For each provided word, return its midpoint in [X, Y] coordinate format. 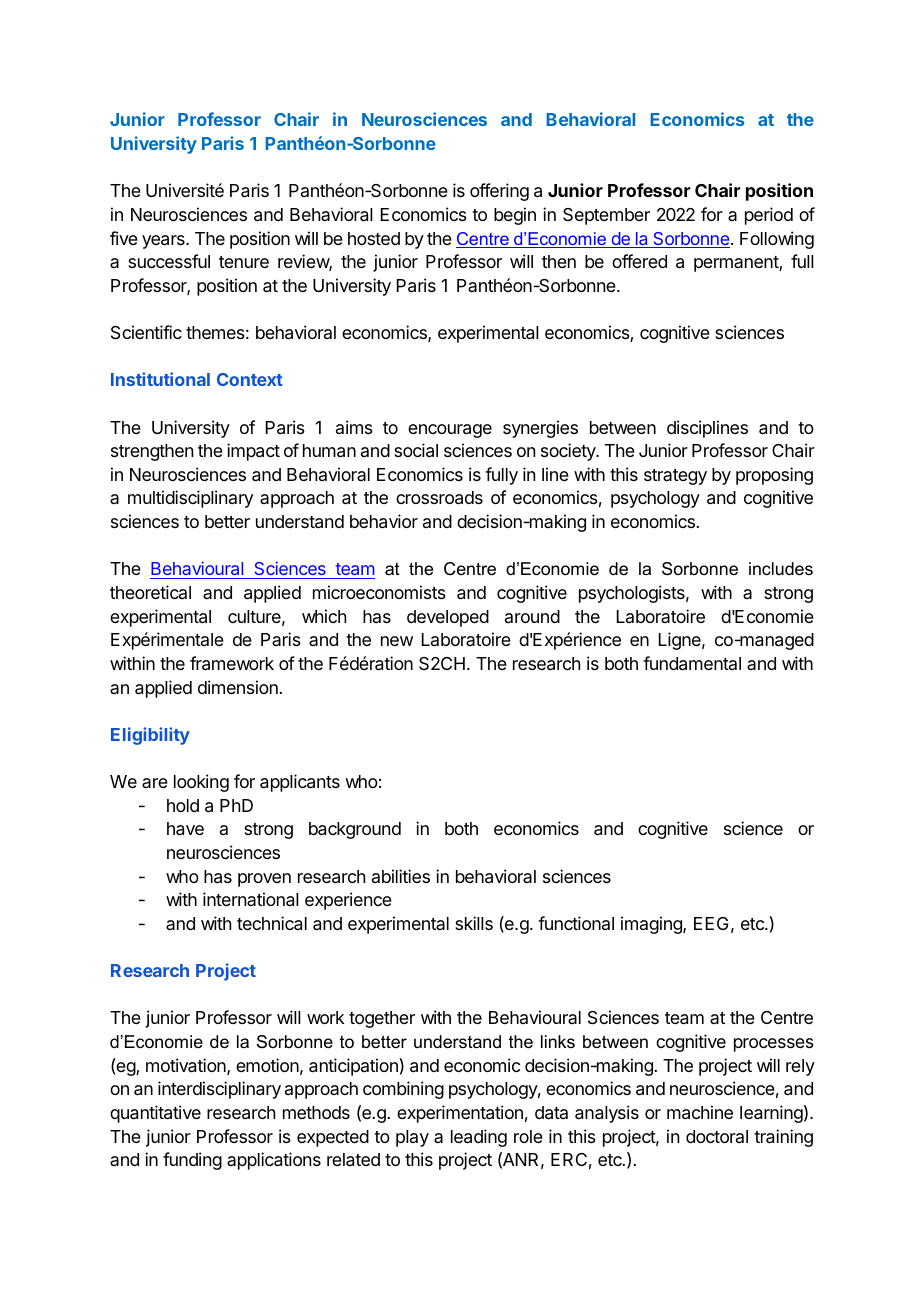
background [355, 830]
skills [474, 923]
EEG [711, 923]
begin [515, 216]
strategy [675, 477]
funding [192, 1161]
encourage [450, 431]
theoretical [150, 592]
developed [448, 618]
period [769, 216]
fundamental [692, 663]
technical [272, 923]
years [164, 242]
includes [781, 569]
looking [201, 783]
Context [250, 379]
